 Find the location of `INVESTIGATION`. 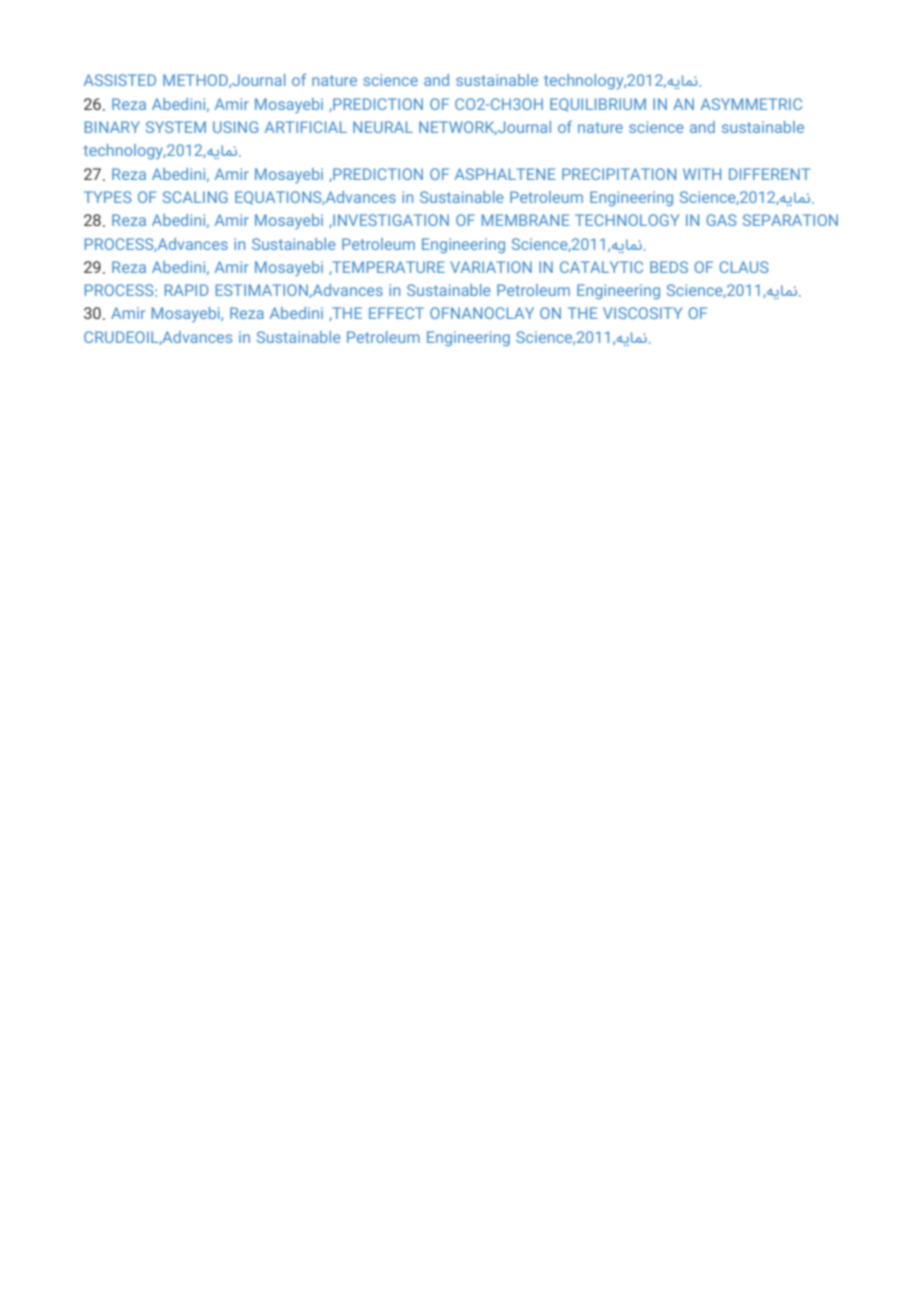

INVESTIGATION is located at coordinates (390, 220).
